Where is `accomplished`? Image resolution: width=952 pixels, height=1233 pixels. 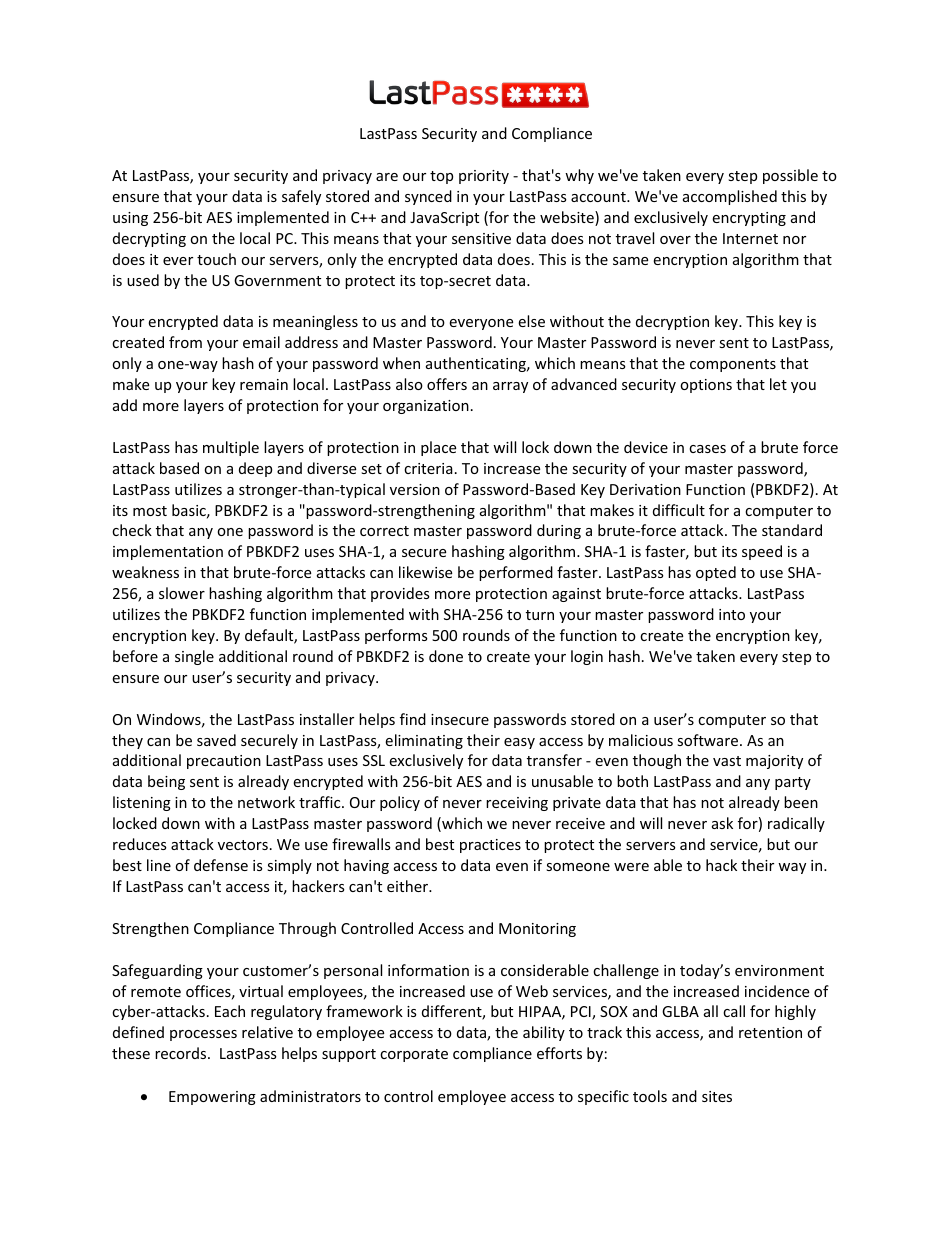 accomplished is located at coordinates (730, 197).
